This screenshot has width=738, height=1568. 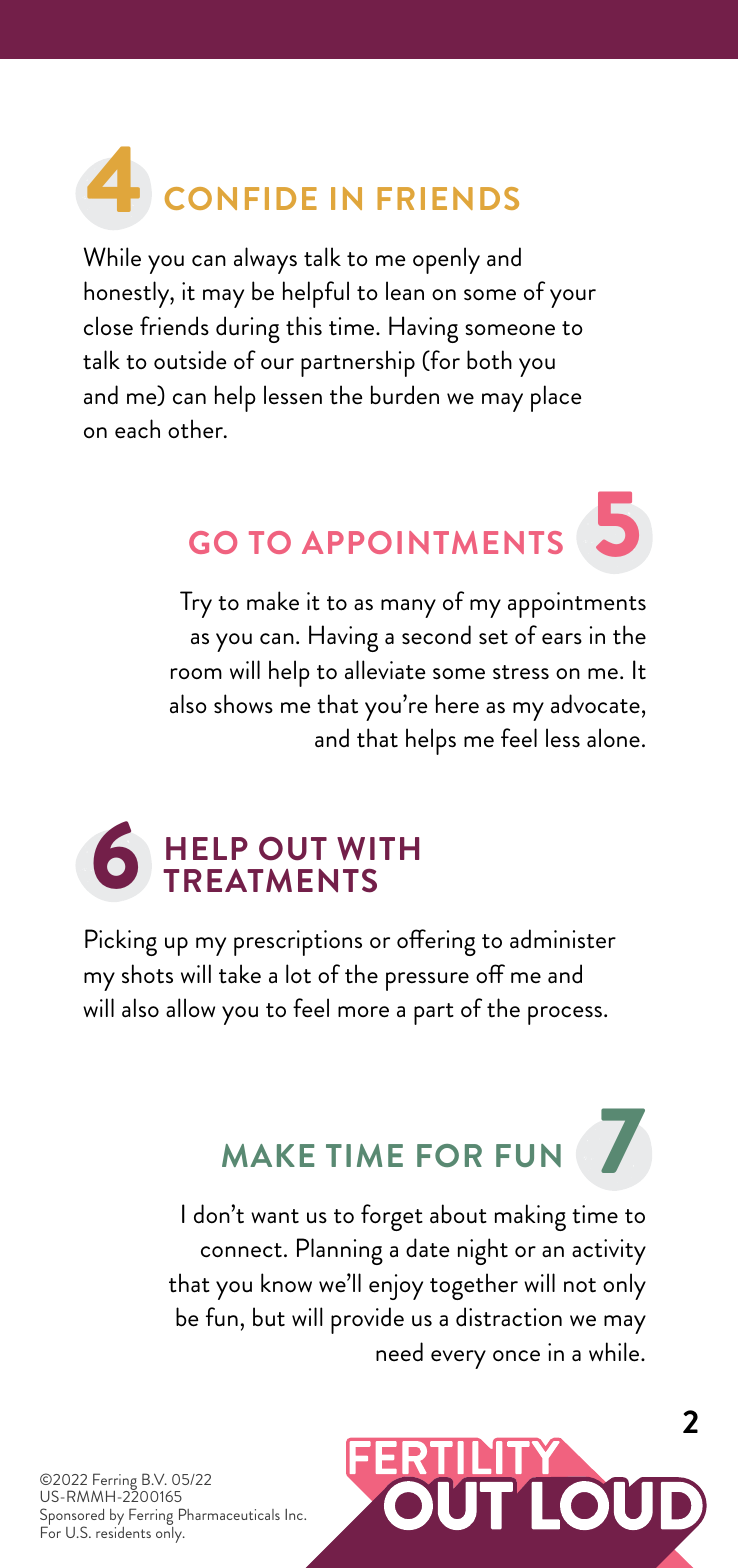 What do you see at coordinates (408, 608) in the screenshot?
I see `many` at bounding box center [408, 608].
